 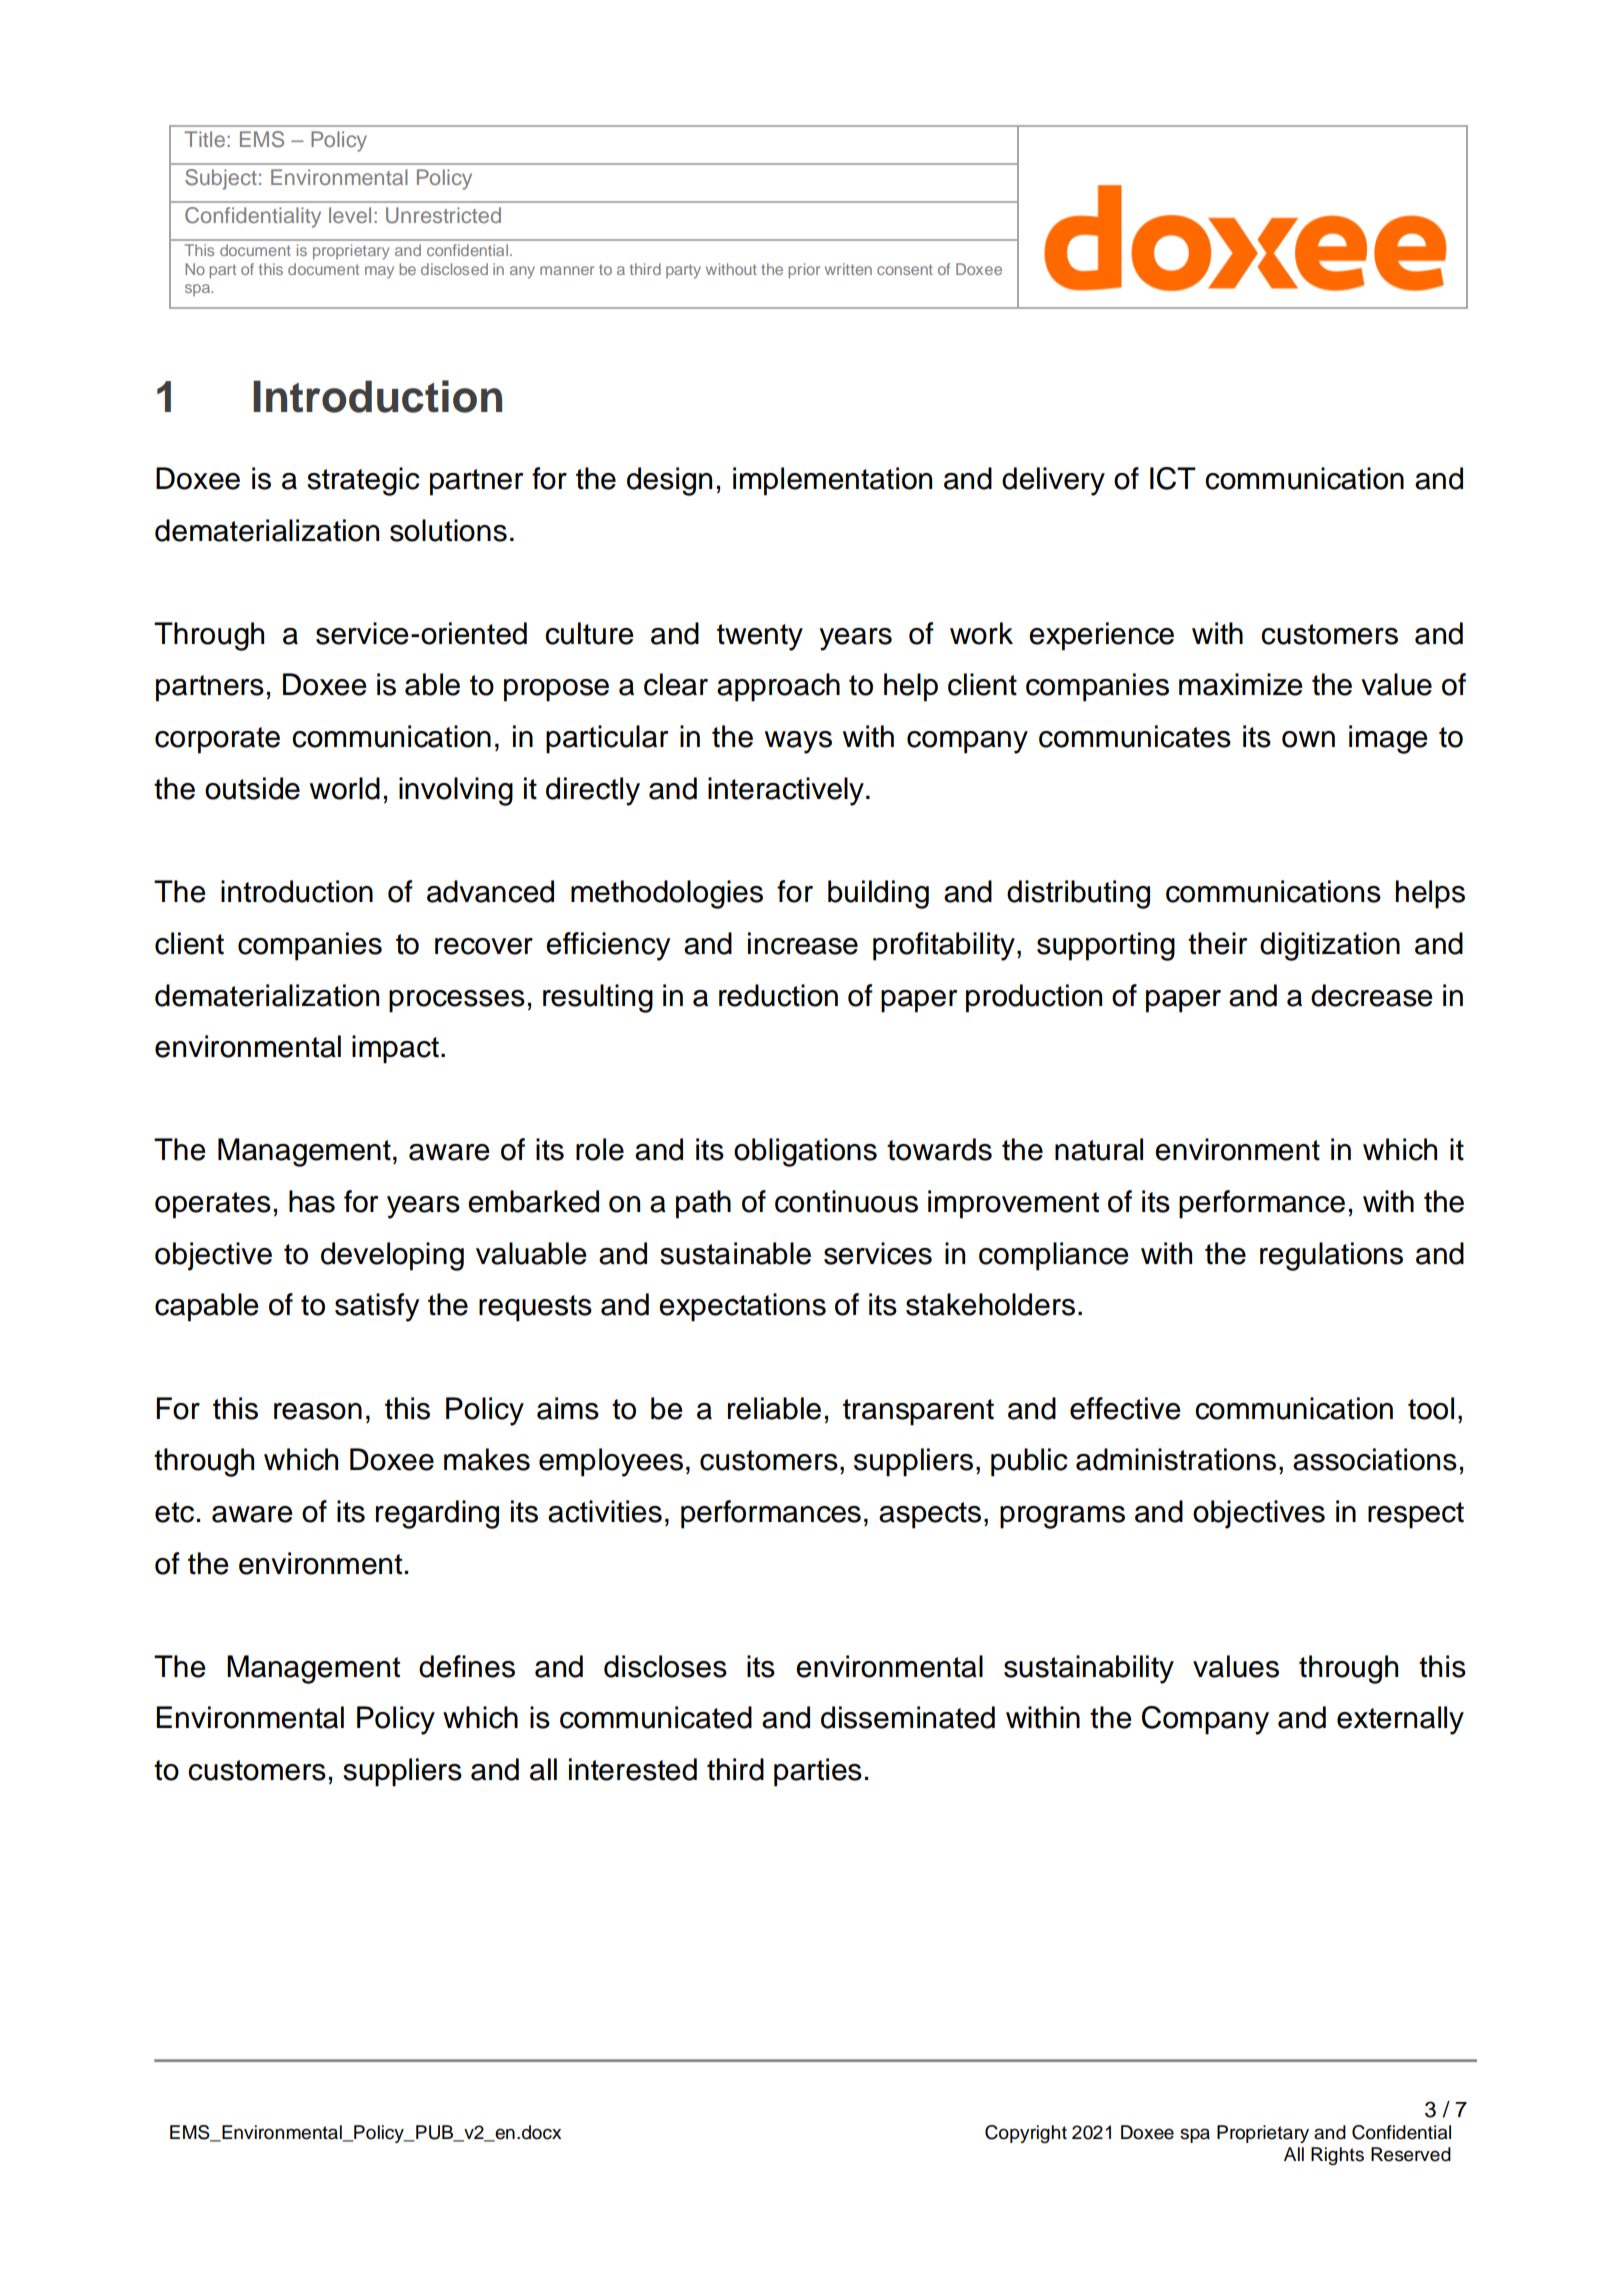 What do you see at coordinates (1330, 946) in the page?
I see `digitization` at bounding box center [1330, 946].
